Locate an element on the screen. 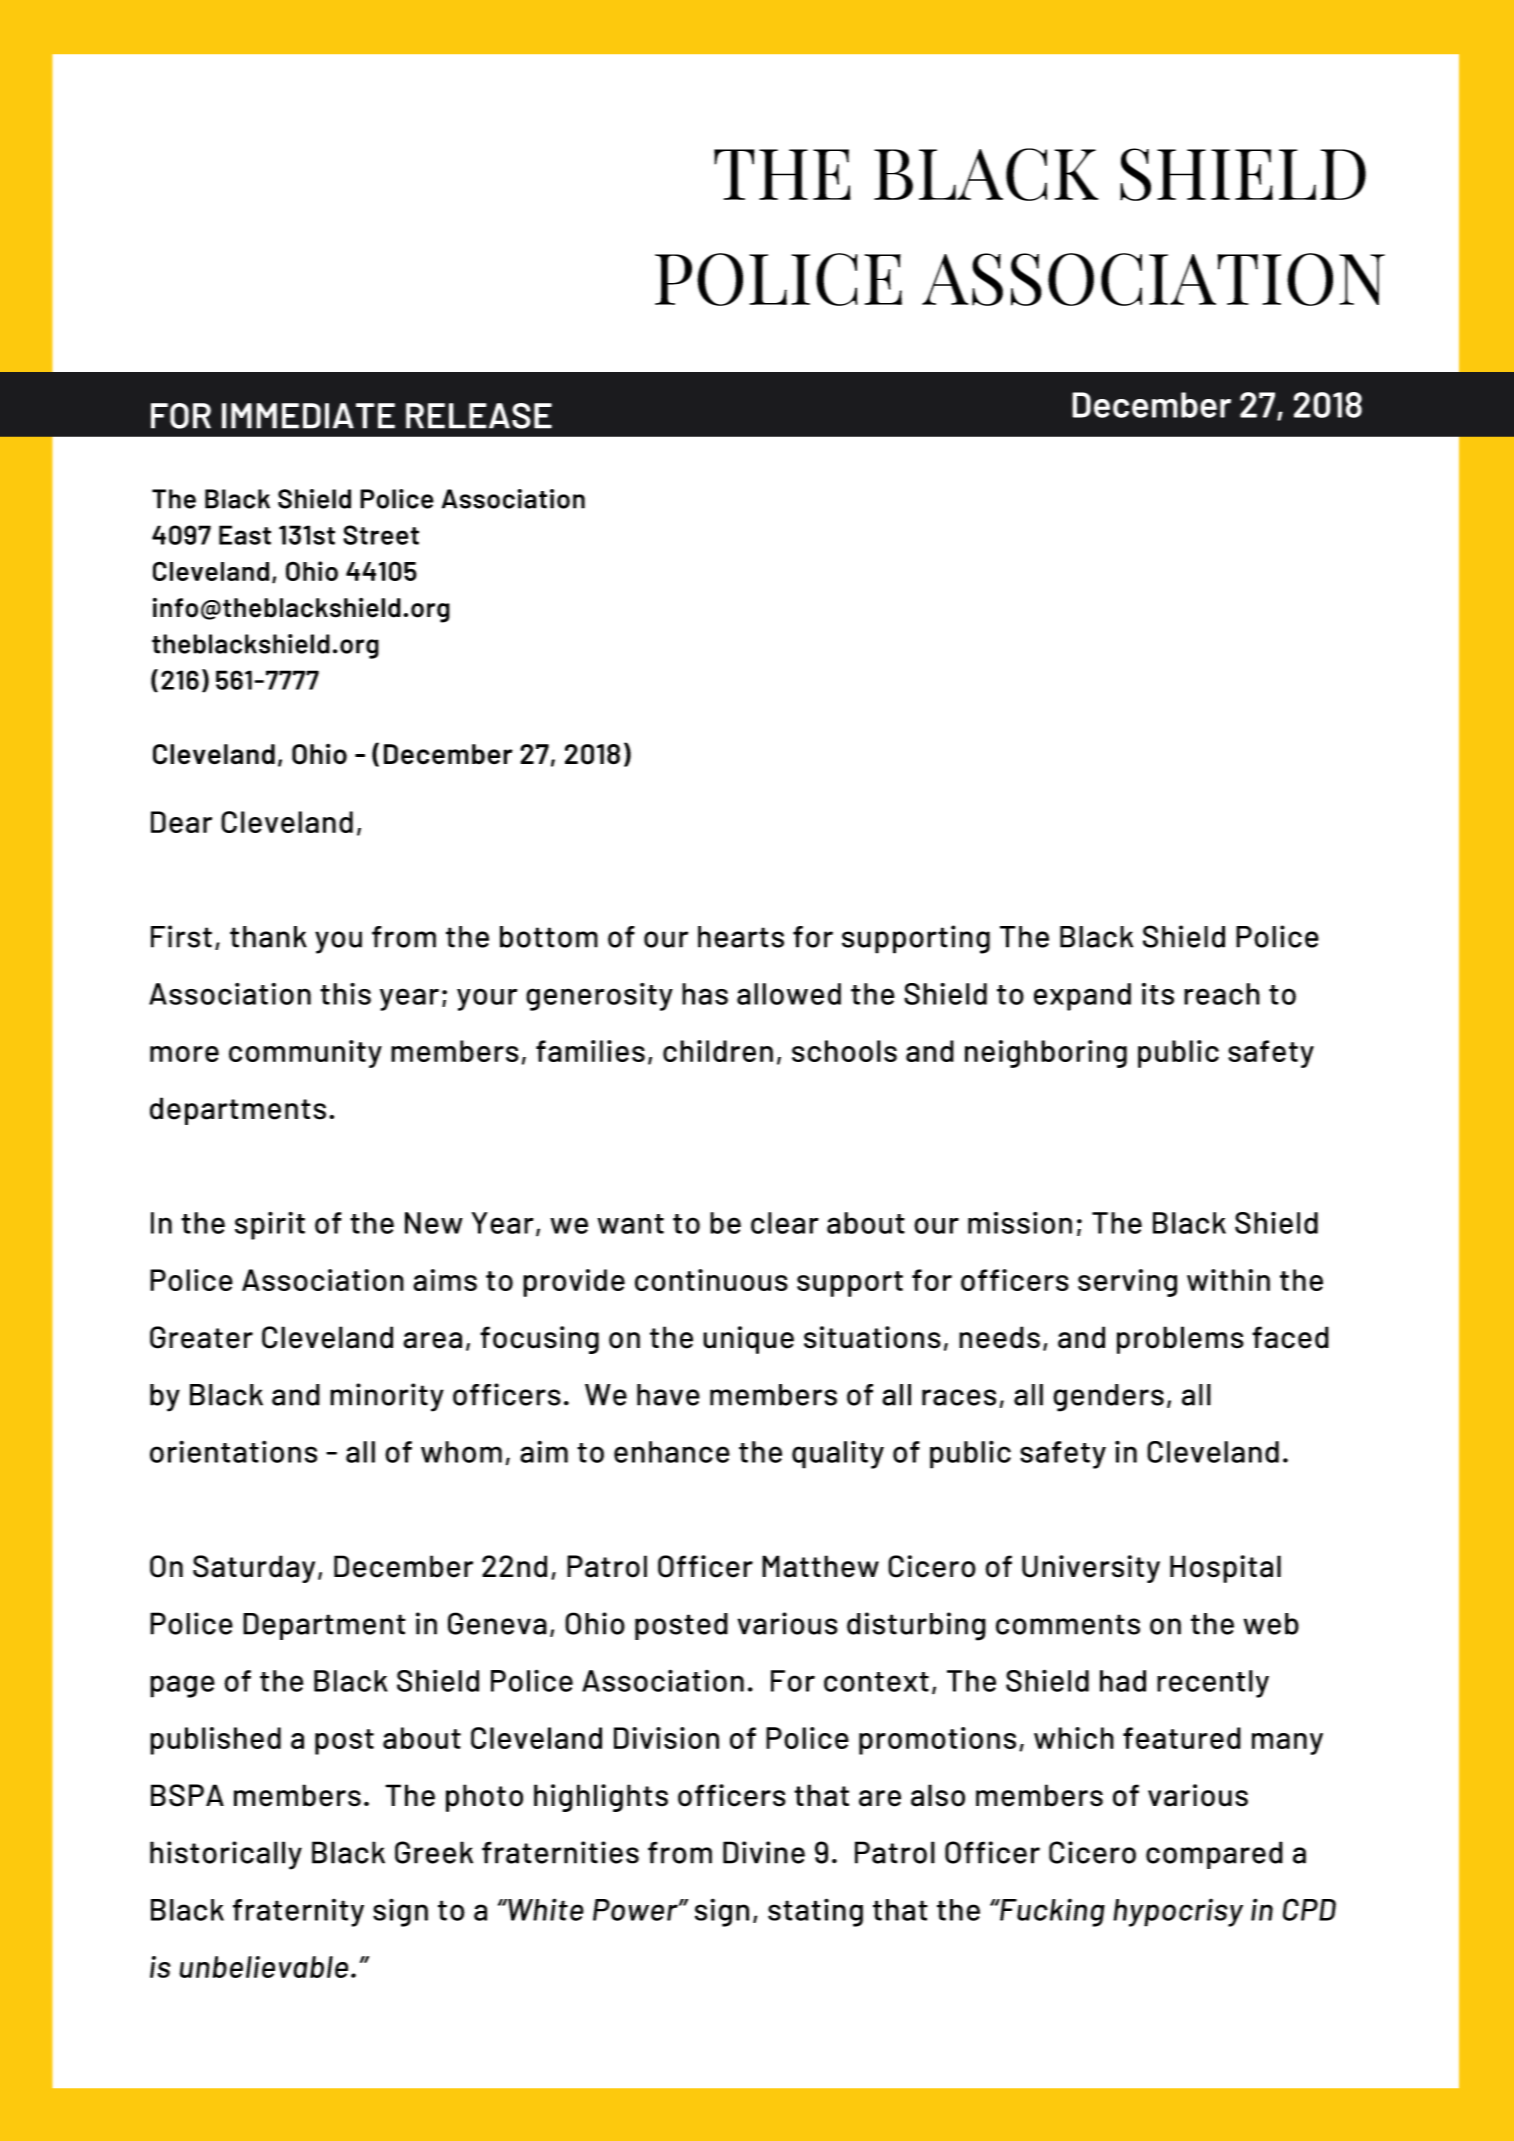 This screenshot has height=2141, width=1514. its is located at coordinates (1158, 994).
